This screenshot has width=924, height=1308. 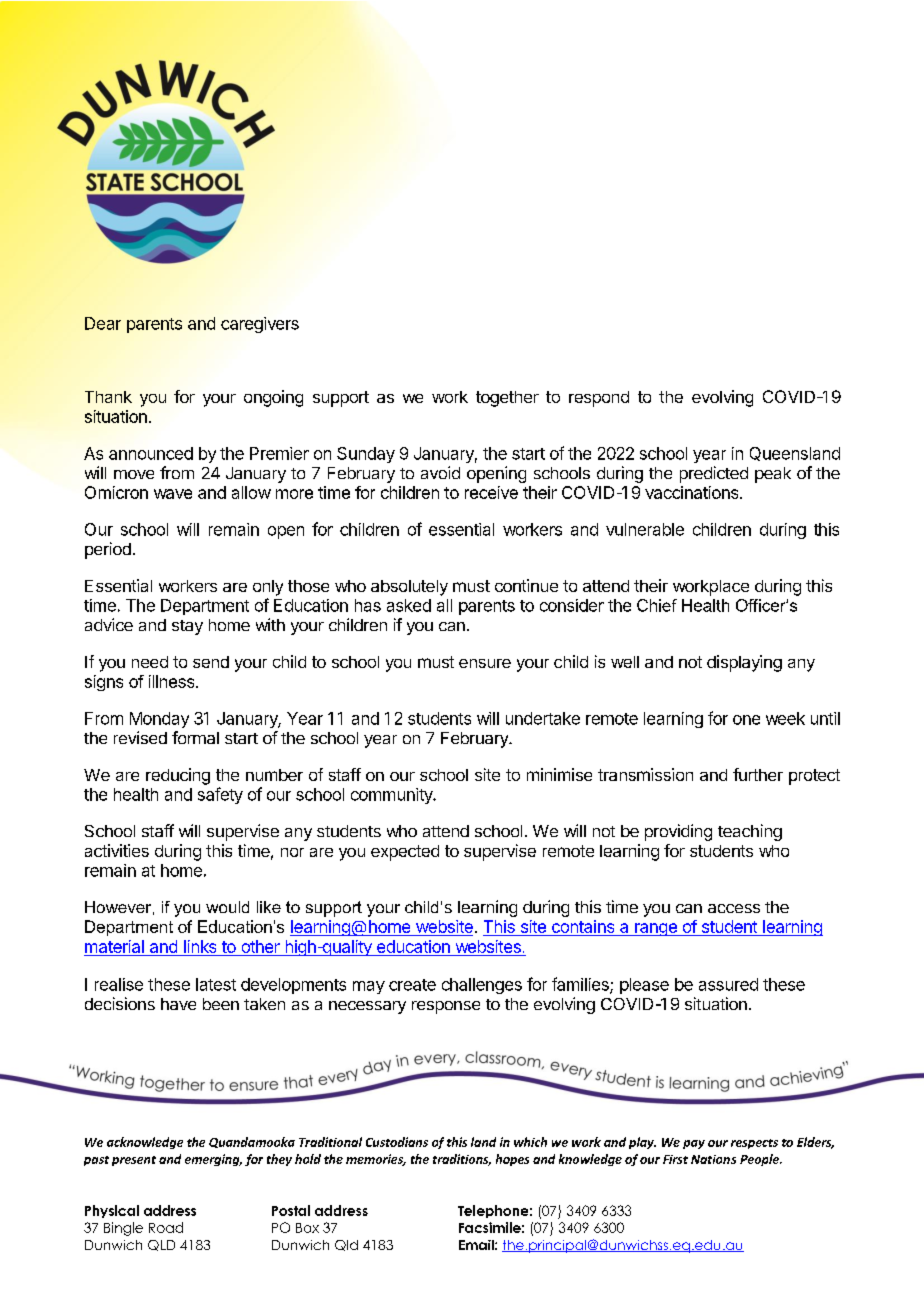 What do you see at coordinates (599, 399) in the screenshot?
I see `respond` at bounding box center [599, 399].
